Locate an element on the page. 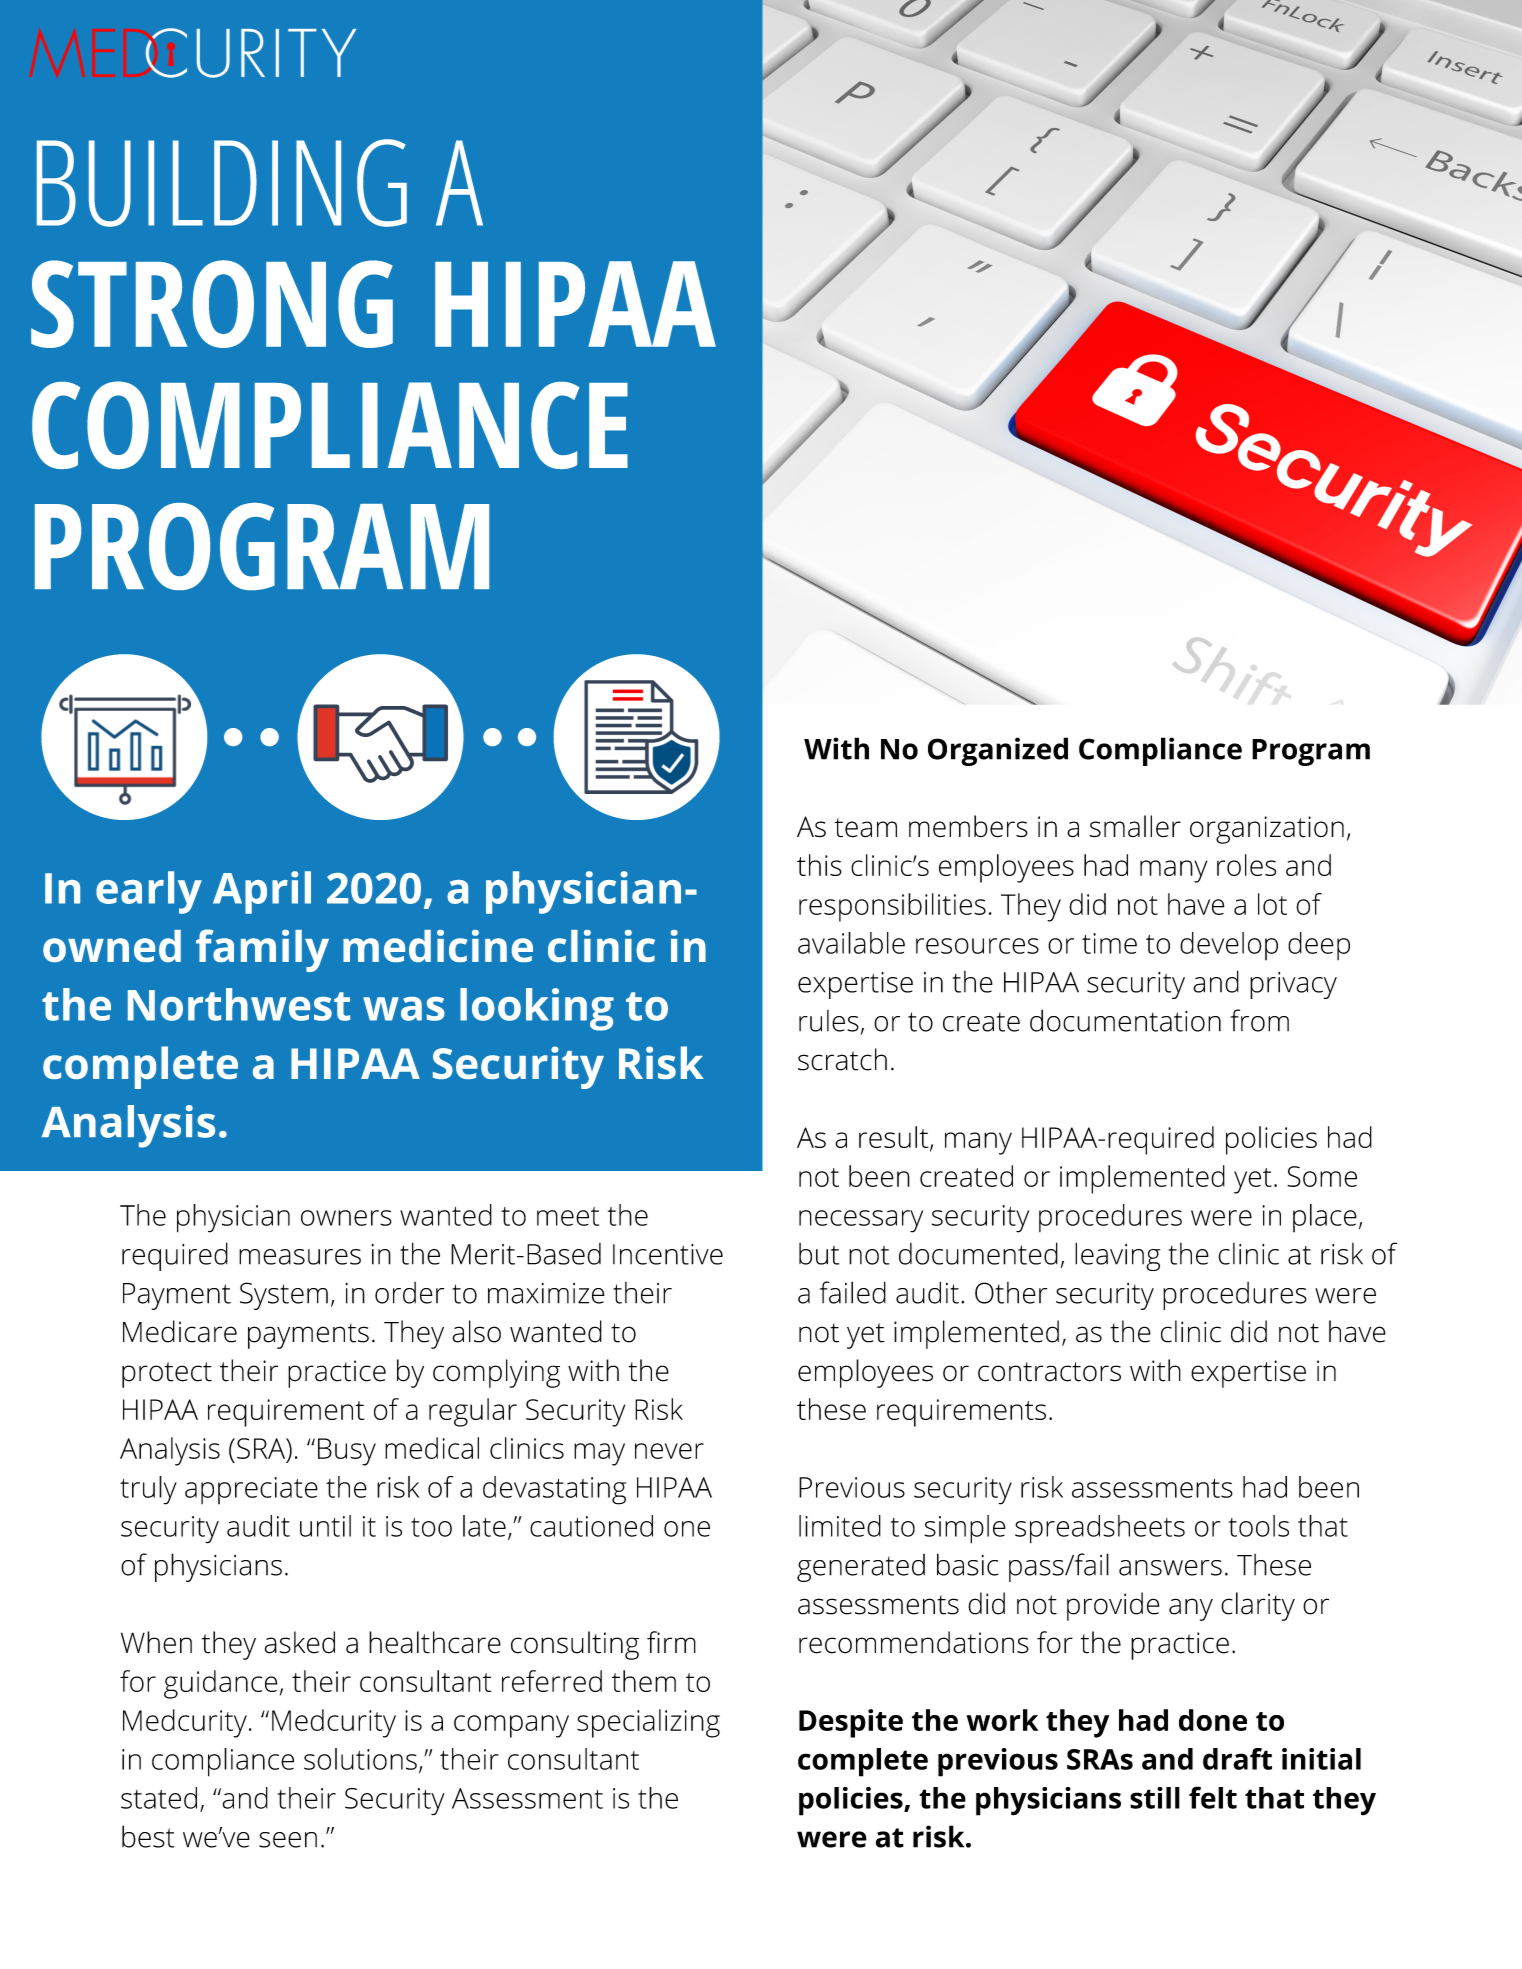 The width and height of the document is (1522, 1969). seen is located at coordinates (288, 1840).
